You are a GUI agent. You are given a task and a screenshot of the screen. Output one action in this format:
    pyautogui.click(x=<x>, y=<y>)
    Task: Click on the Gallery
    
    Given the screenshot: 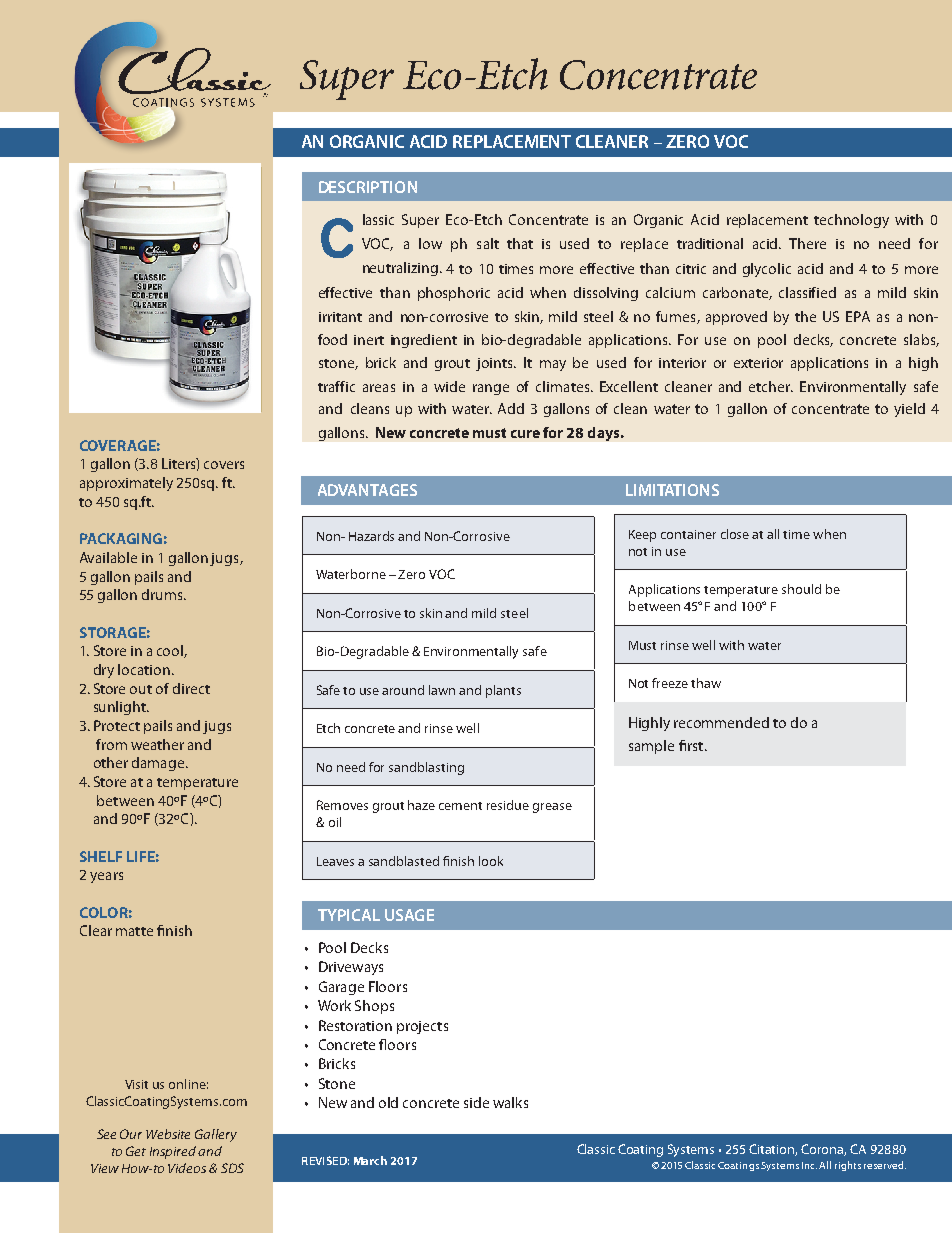 What is the action you would take?
    pyautogui.click(x=216, y=1135)
